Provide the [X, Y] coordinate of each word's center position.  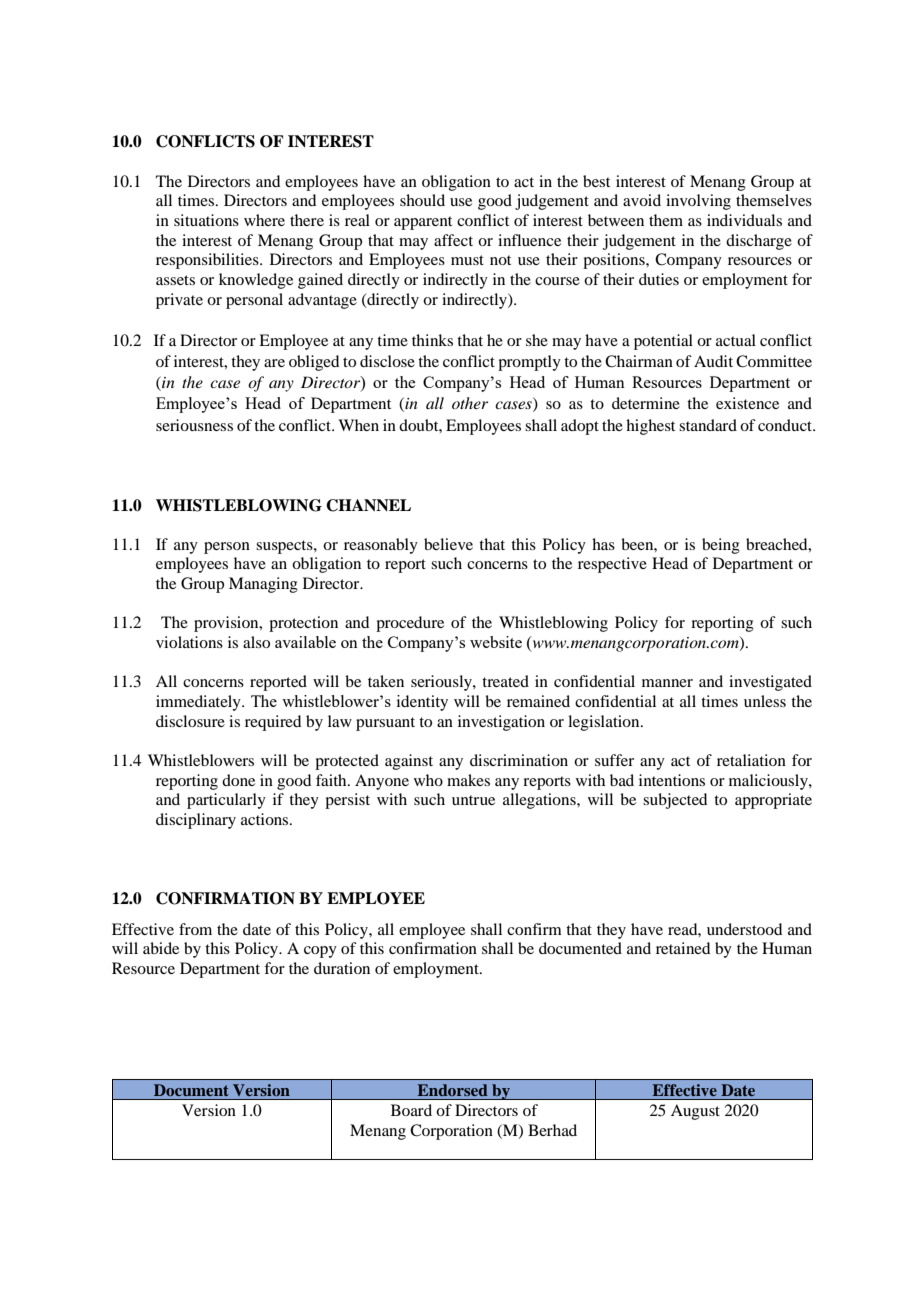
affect [453, 240]
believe [448, 544]
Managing [263, 585]
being [721, 546]
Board [411, 1110]
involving [698, 202]
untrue [473, 800]
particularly [226, 801]
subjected [675, 801]
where [264, 220]
